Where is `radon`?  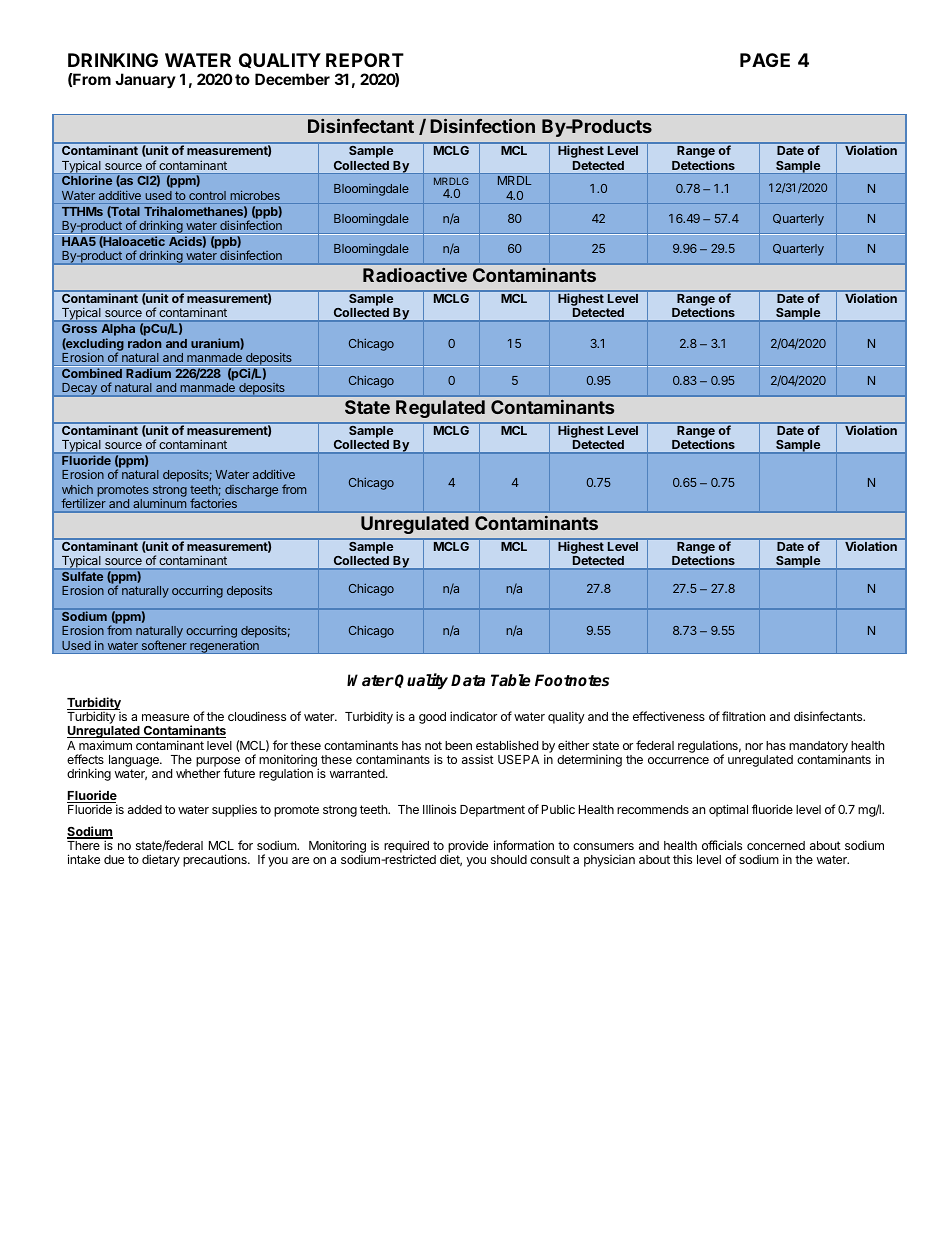 radon is located at coordinates (144, 343).
